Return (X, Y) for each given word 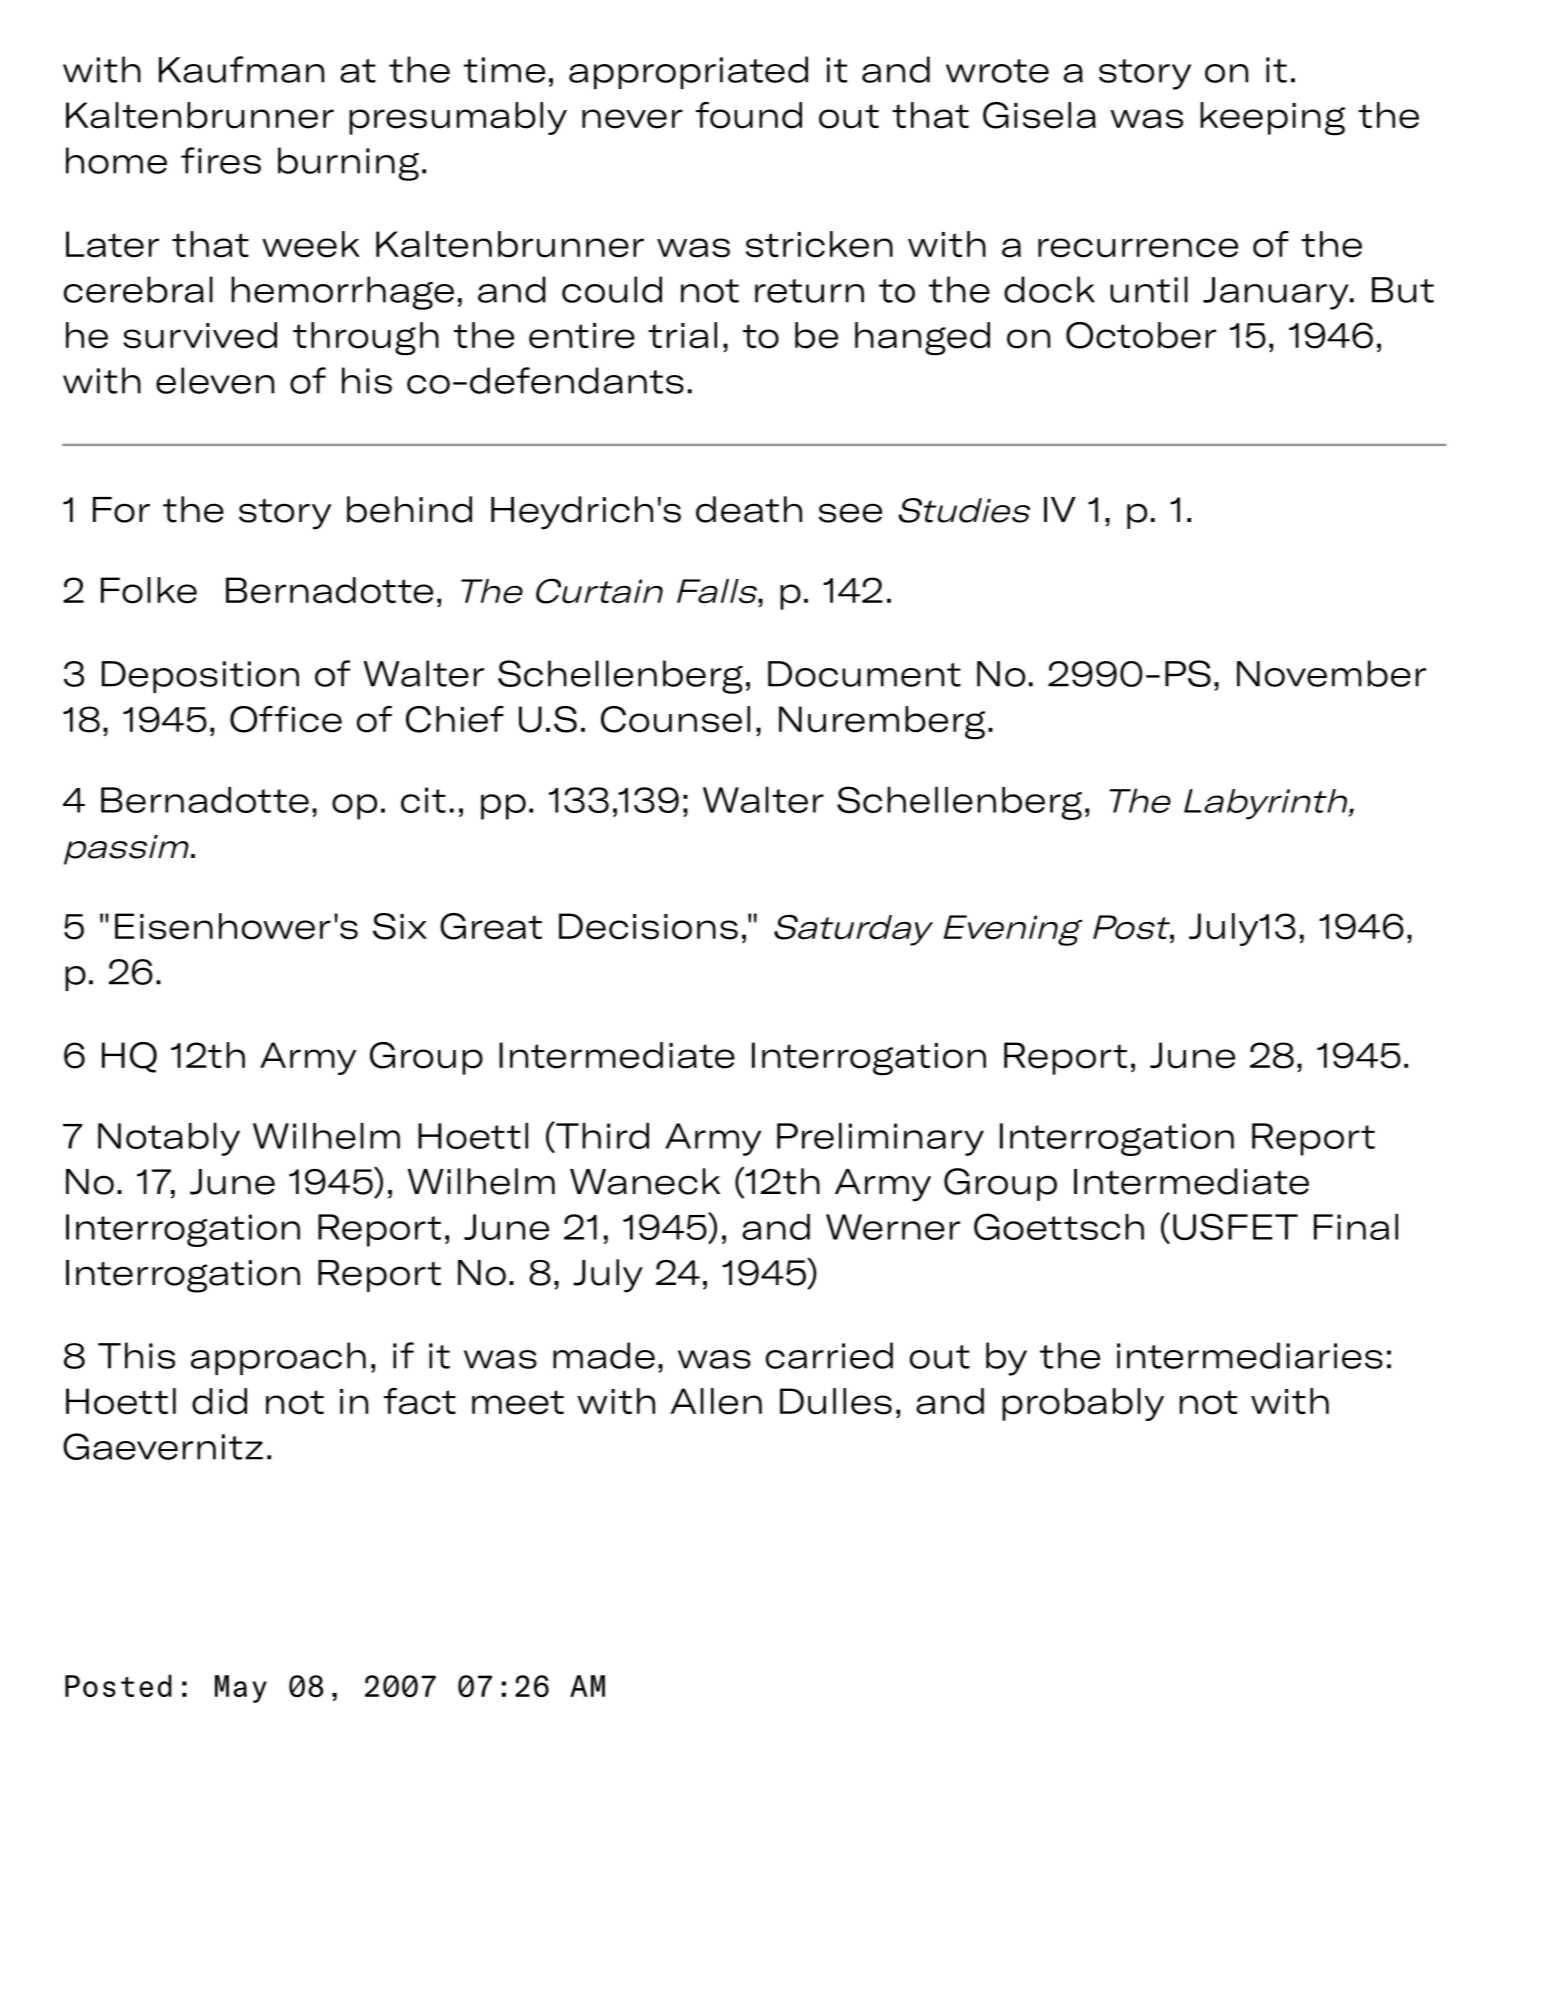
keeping (1272, 119)
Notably (169, 1139)
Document (864, 674)
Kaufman (241, 69)
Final (1356, 1227)
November (1331, 673)
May (241, 1689)
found (749, 115)
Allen (716, 1401)
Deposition (200, 677)
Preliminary (880, 1139)
